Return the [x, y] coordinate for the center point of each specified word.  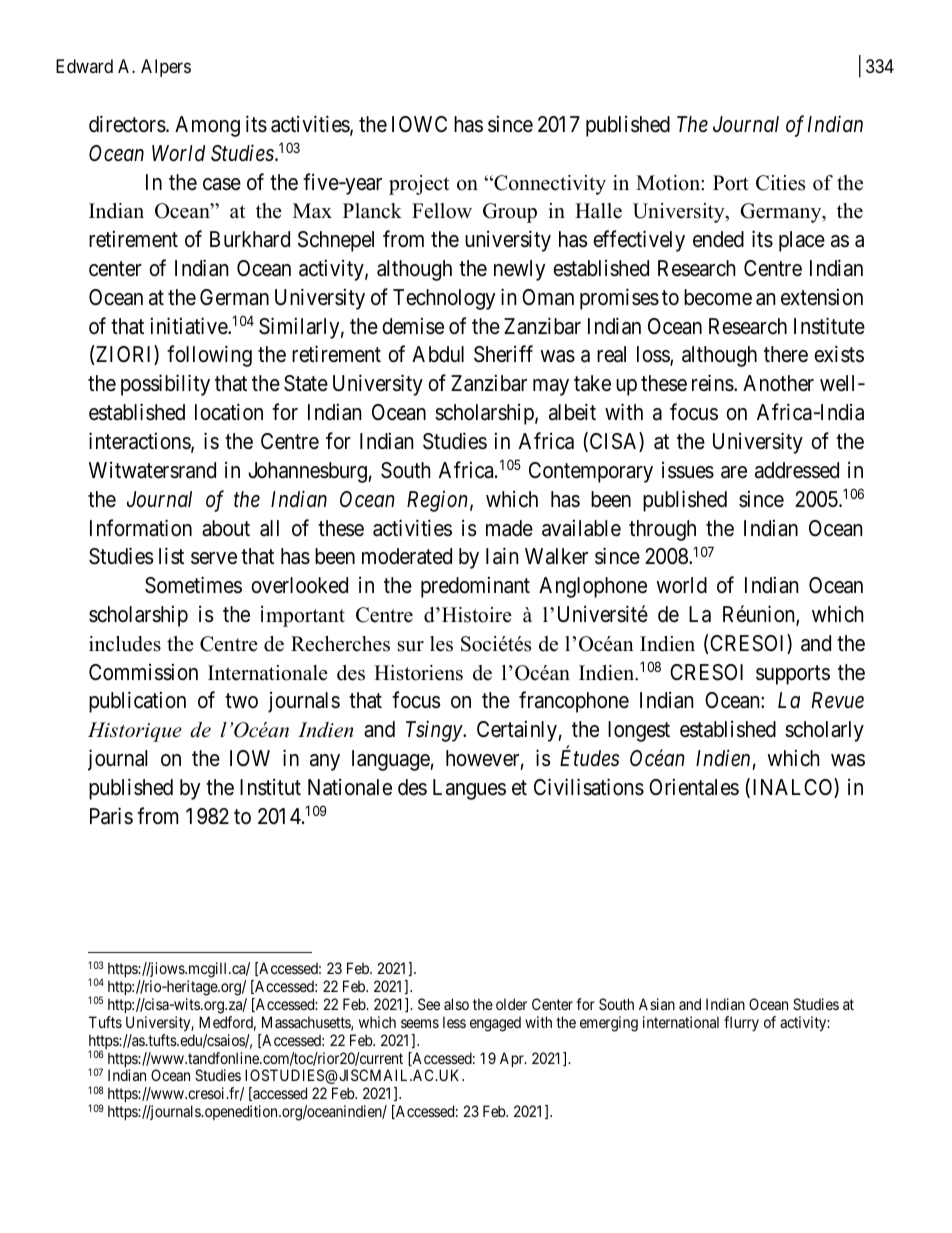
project [419, 185]
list [171, 556]
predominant [475, 587]
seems [420, 1023]
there [786, 354]
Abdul [438, 354]
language [391, 760]
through [662, 530]
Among [207, 126]
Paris [111, 816]
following [209, 356]
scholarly [824, 731]
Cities [780, 183]
